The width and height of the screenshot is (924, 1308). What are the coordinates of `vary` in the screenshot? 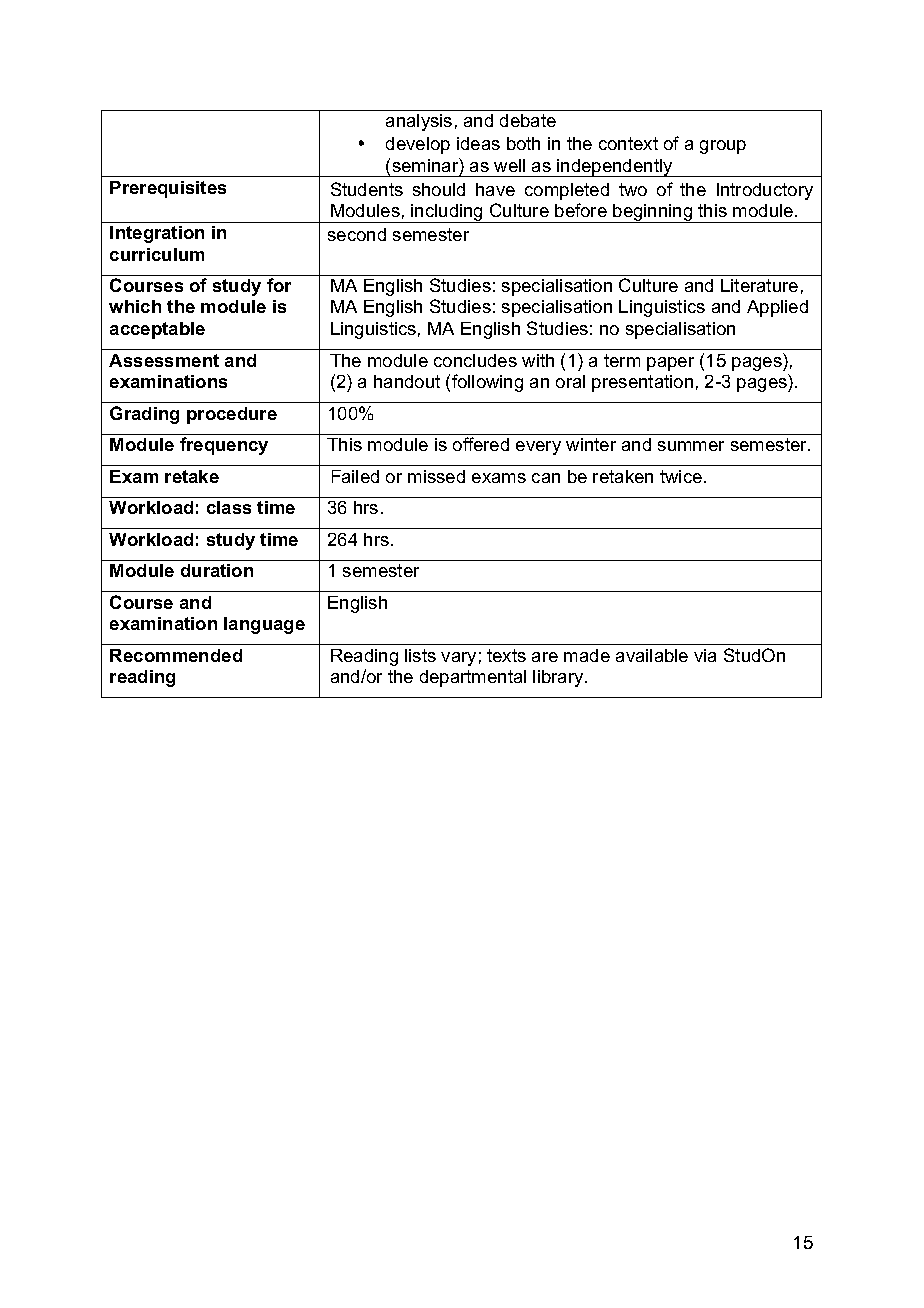 It's located at (458, 659).
